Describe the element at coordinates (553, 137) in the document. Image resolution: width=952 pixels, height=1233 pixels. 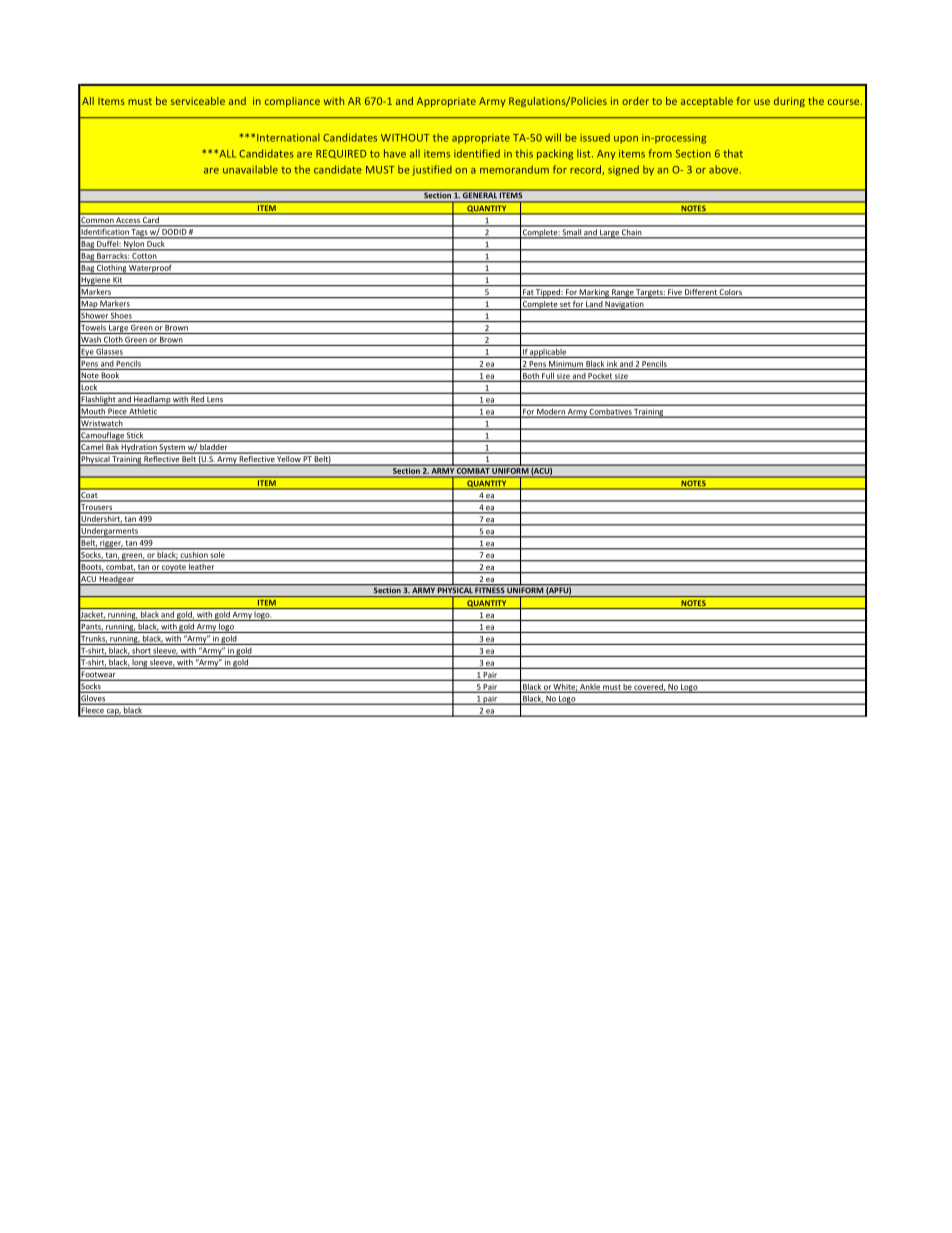
I see `will` at that location.
